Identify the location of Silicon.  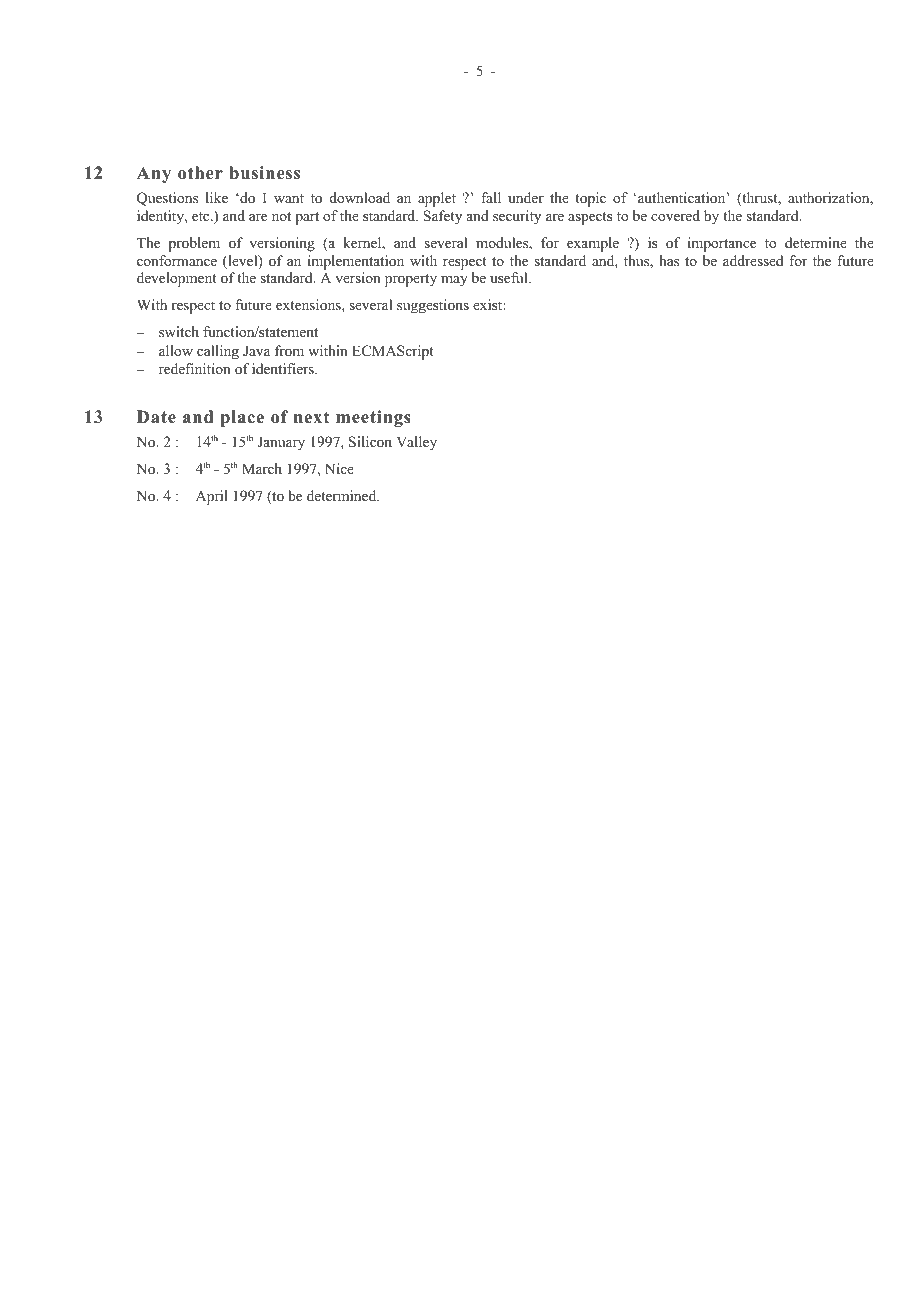
(370, 442).
